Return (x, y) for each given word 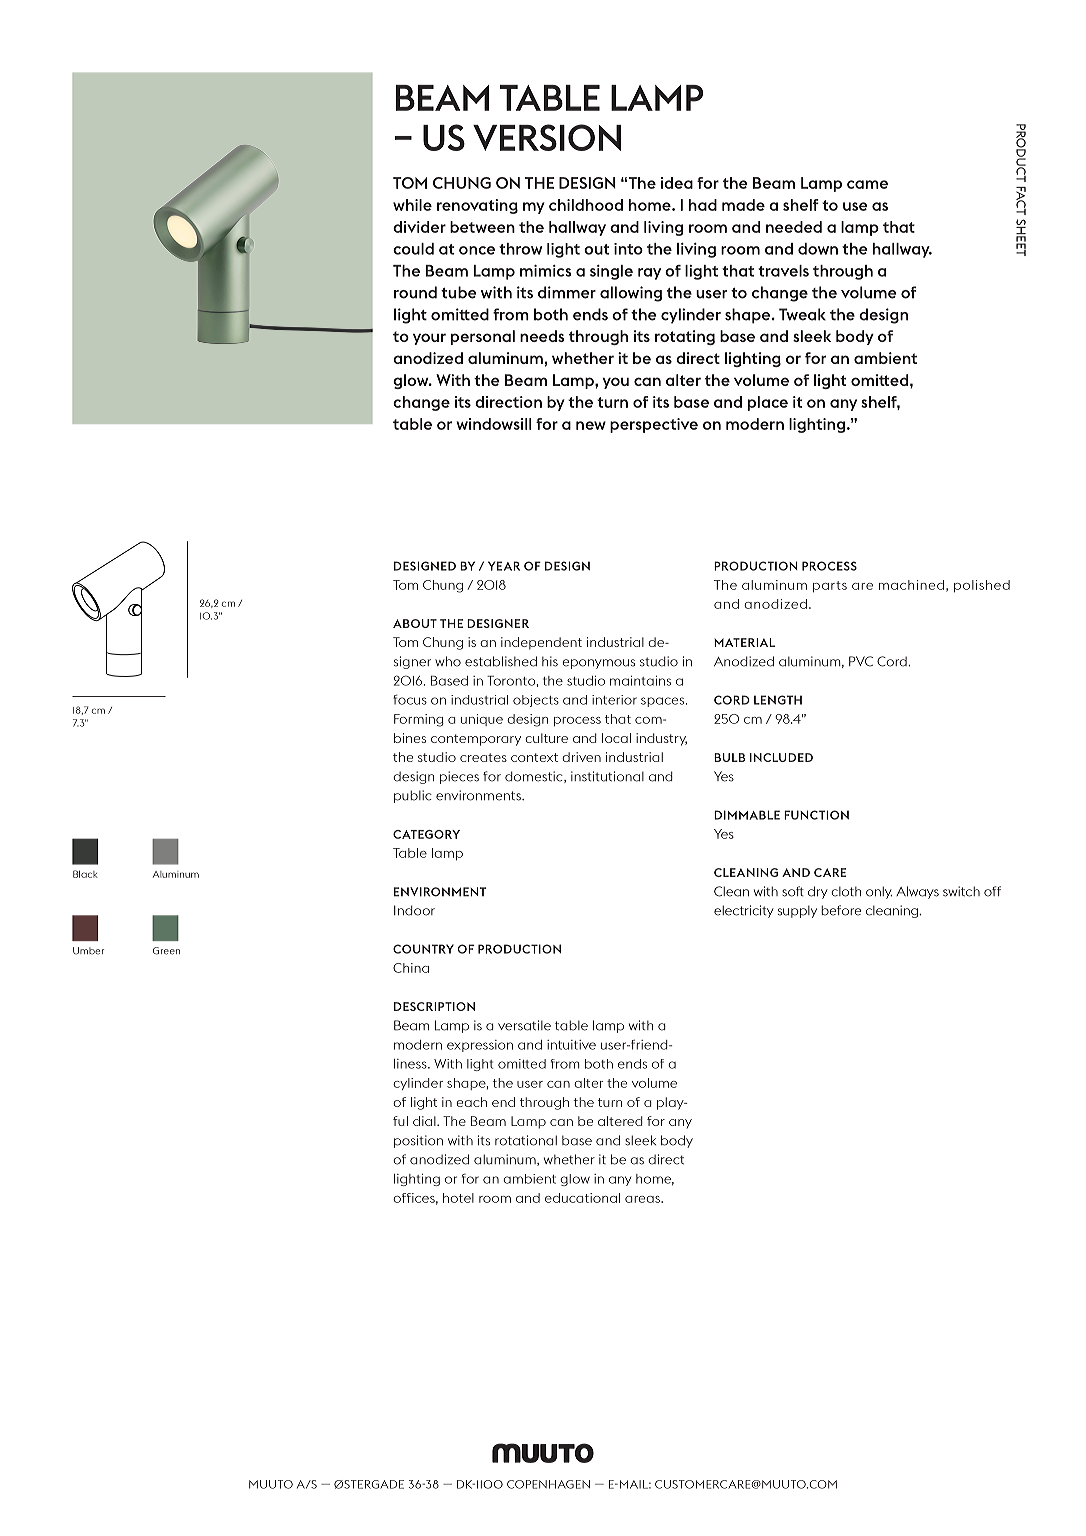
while (412, 205)
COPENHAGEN (548, 1484)
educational (582, 1198)
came (867, 184)
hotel (458, 1198)
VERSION (547, 137)
